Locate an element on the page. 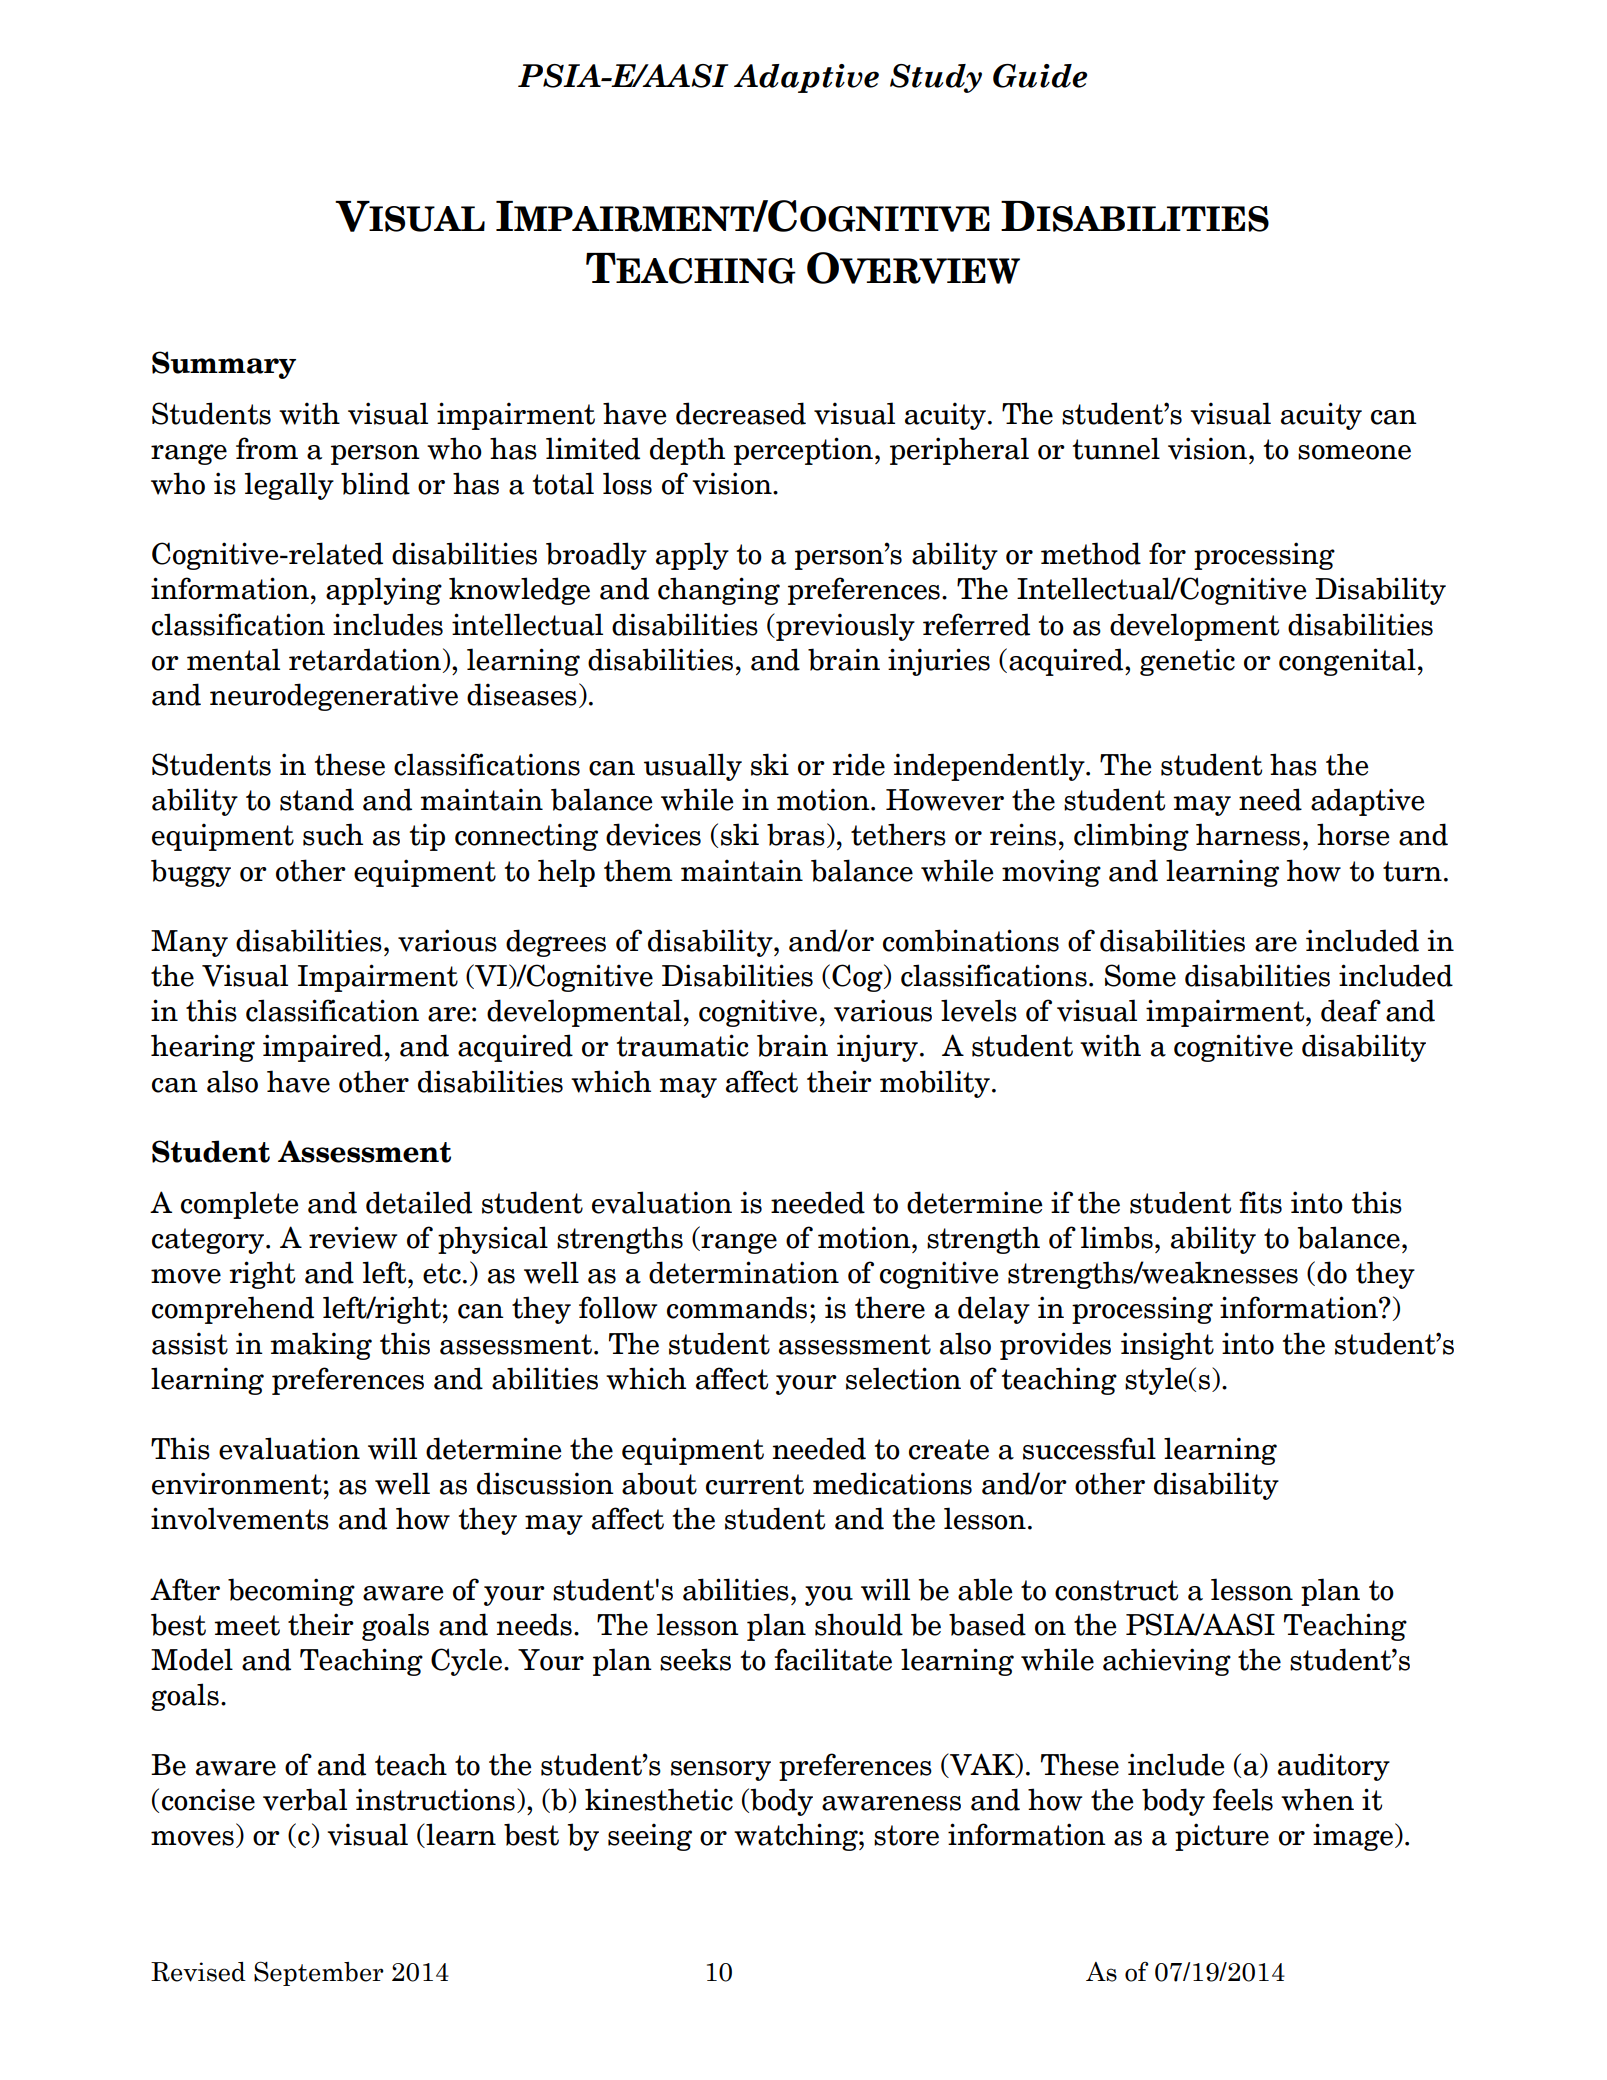 Image resolution: width=1607 pixels, height=2080 pixels. injury is located at coordinates (877, 1048).
